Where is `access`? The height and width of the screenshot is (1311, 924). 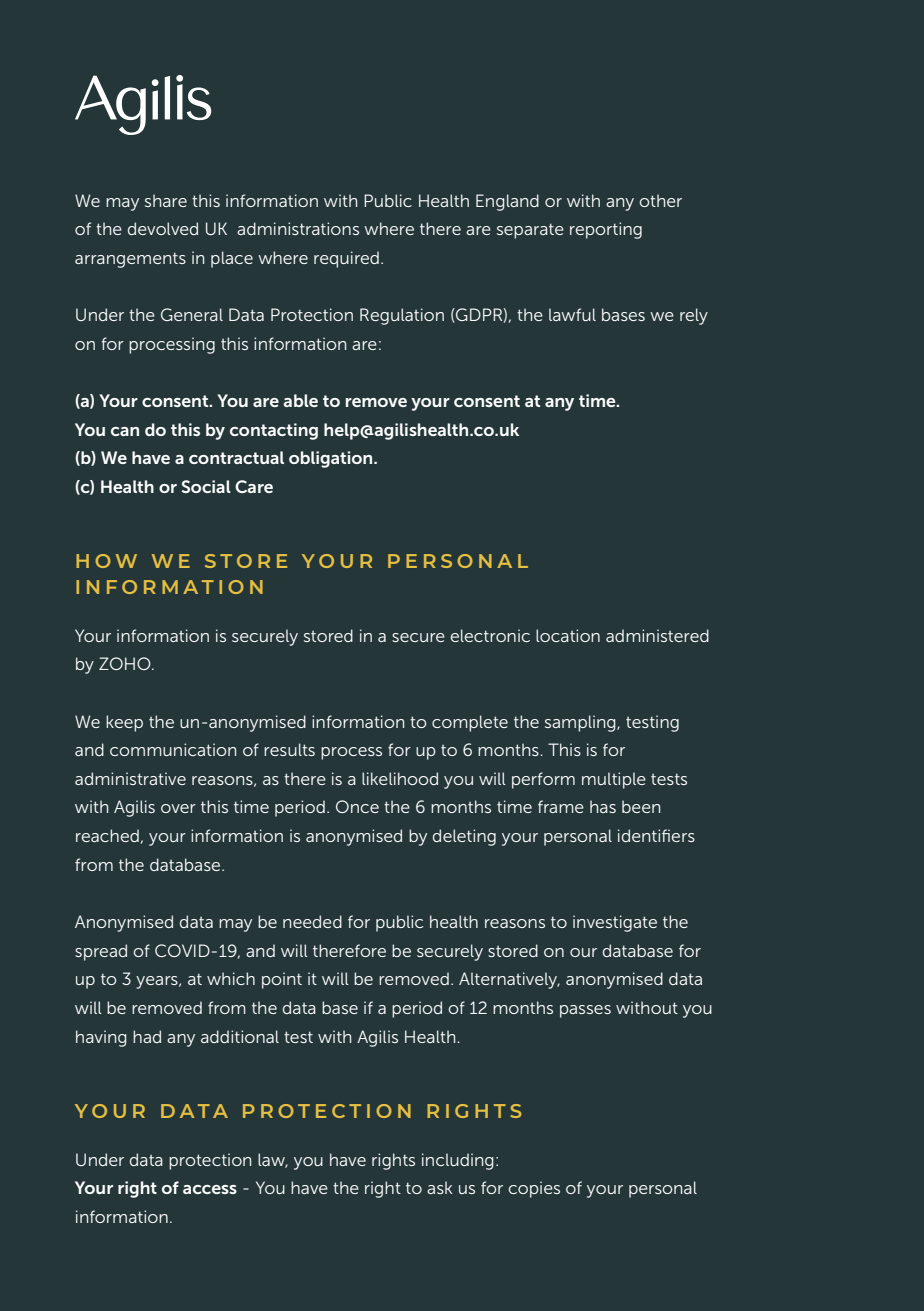 access is located at coordinates (210, 1189).
